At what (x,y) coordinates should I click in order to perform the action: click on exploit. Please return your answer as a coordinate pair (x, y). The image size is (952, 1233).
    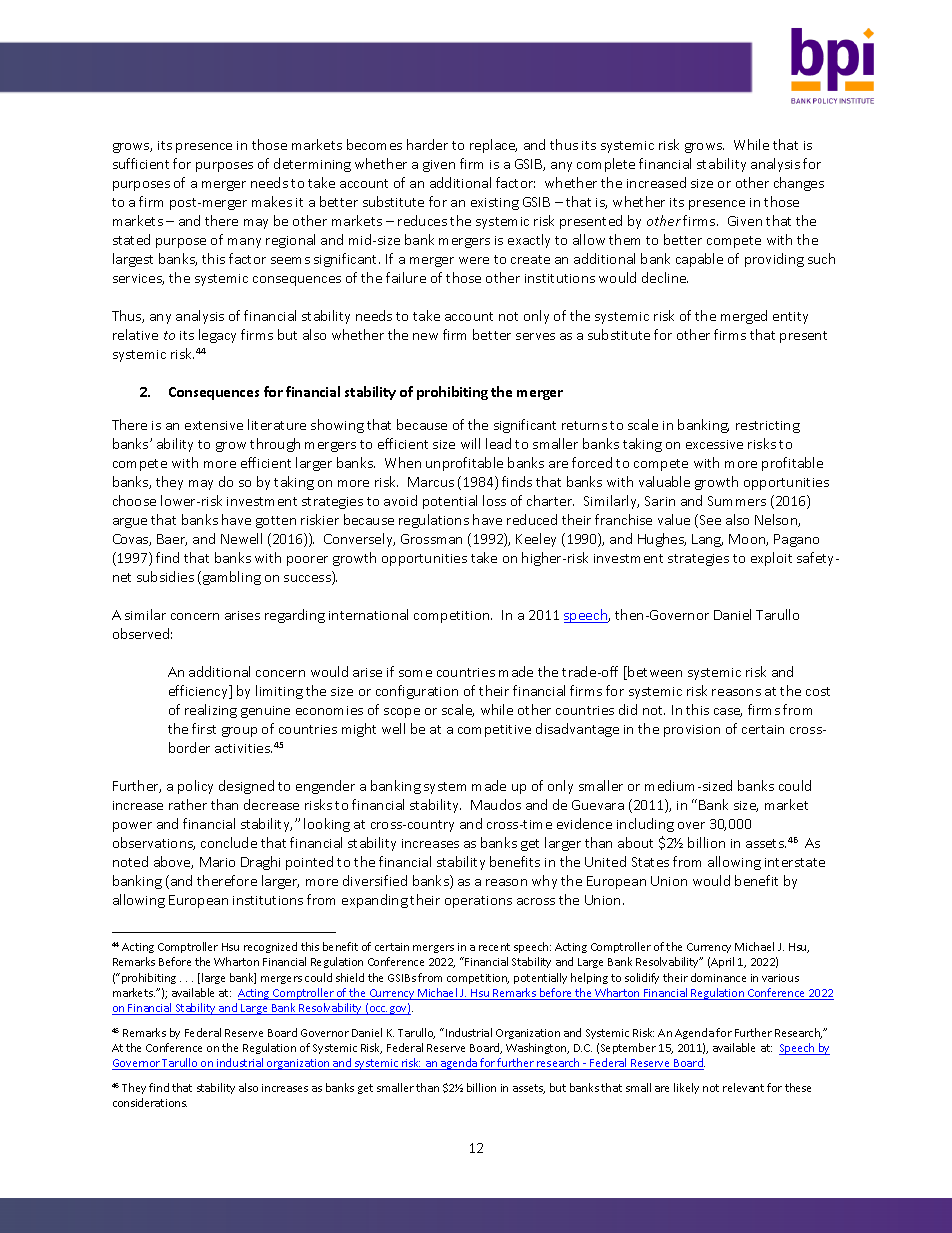
    Looking at the image, I should click on (771, 559).
